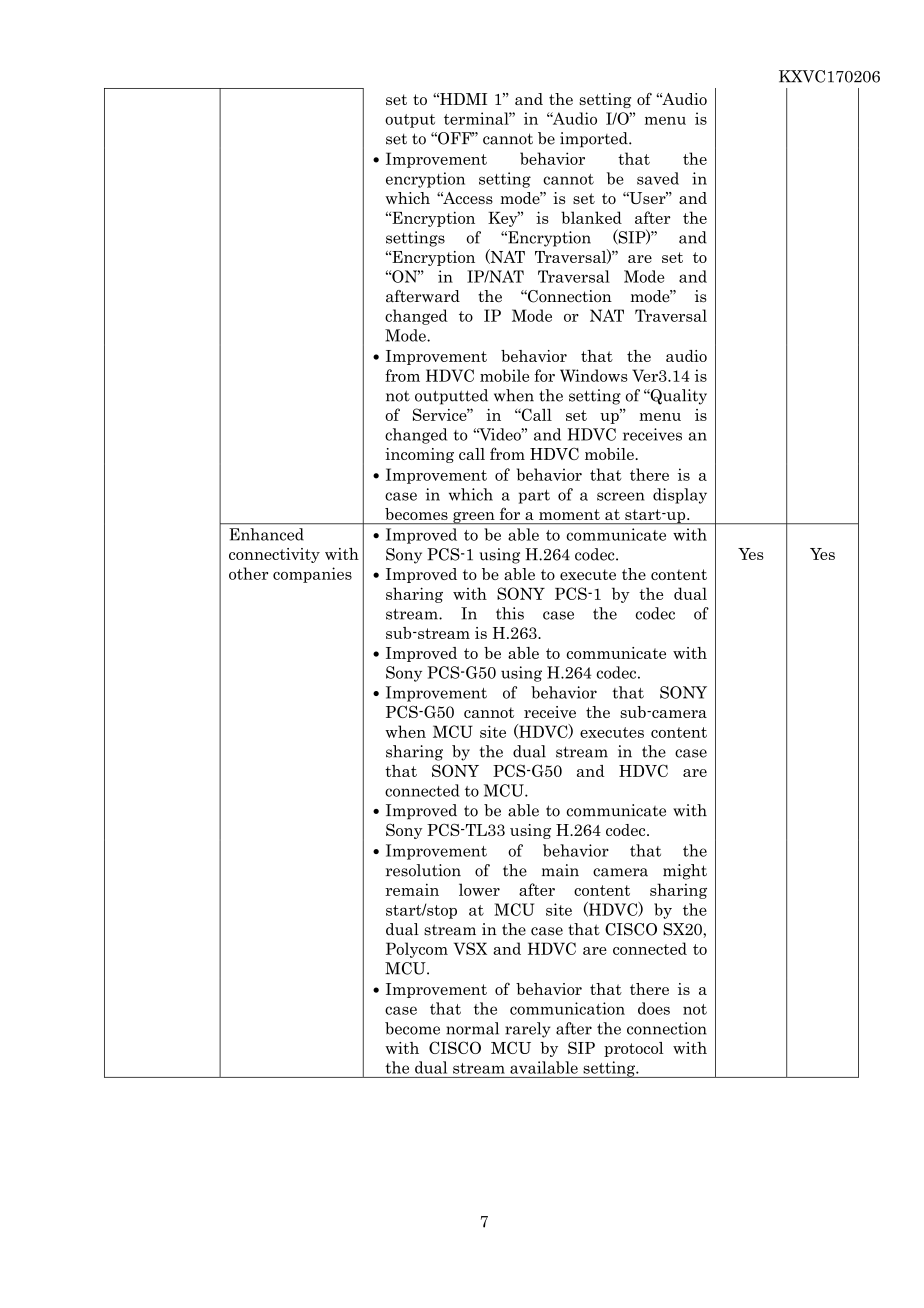  Describe the element at coordinates (621, 496) in the screenshot. I see `screen` at that location.
